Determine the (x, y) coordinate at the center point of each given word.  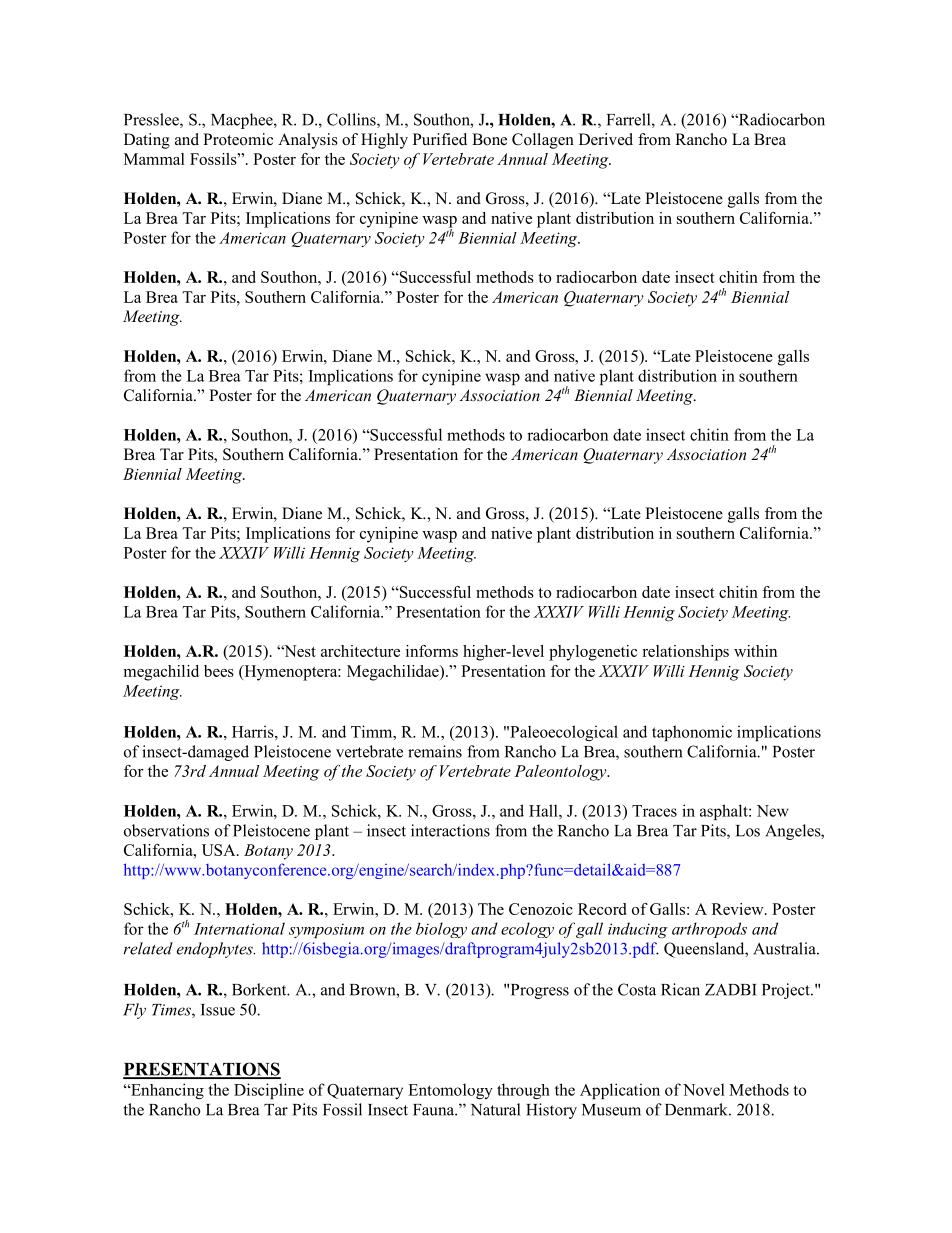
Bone (489, 139)
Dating (147, 141)
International (239, 928)
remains (435, 751)
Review (739, 909)
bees (219, 671)
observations (166, 830)
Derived (606, 139)
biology (441, 930)
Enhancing (166, 1091)
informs (432, 651)
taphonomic (692, 733)
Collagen (543, 141)
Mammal (154, 159)
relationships (685, 653)
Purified (440, 139)
